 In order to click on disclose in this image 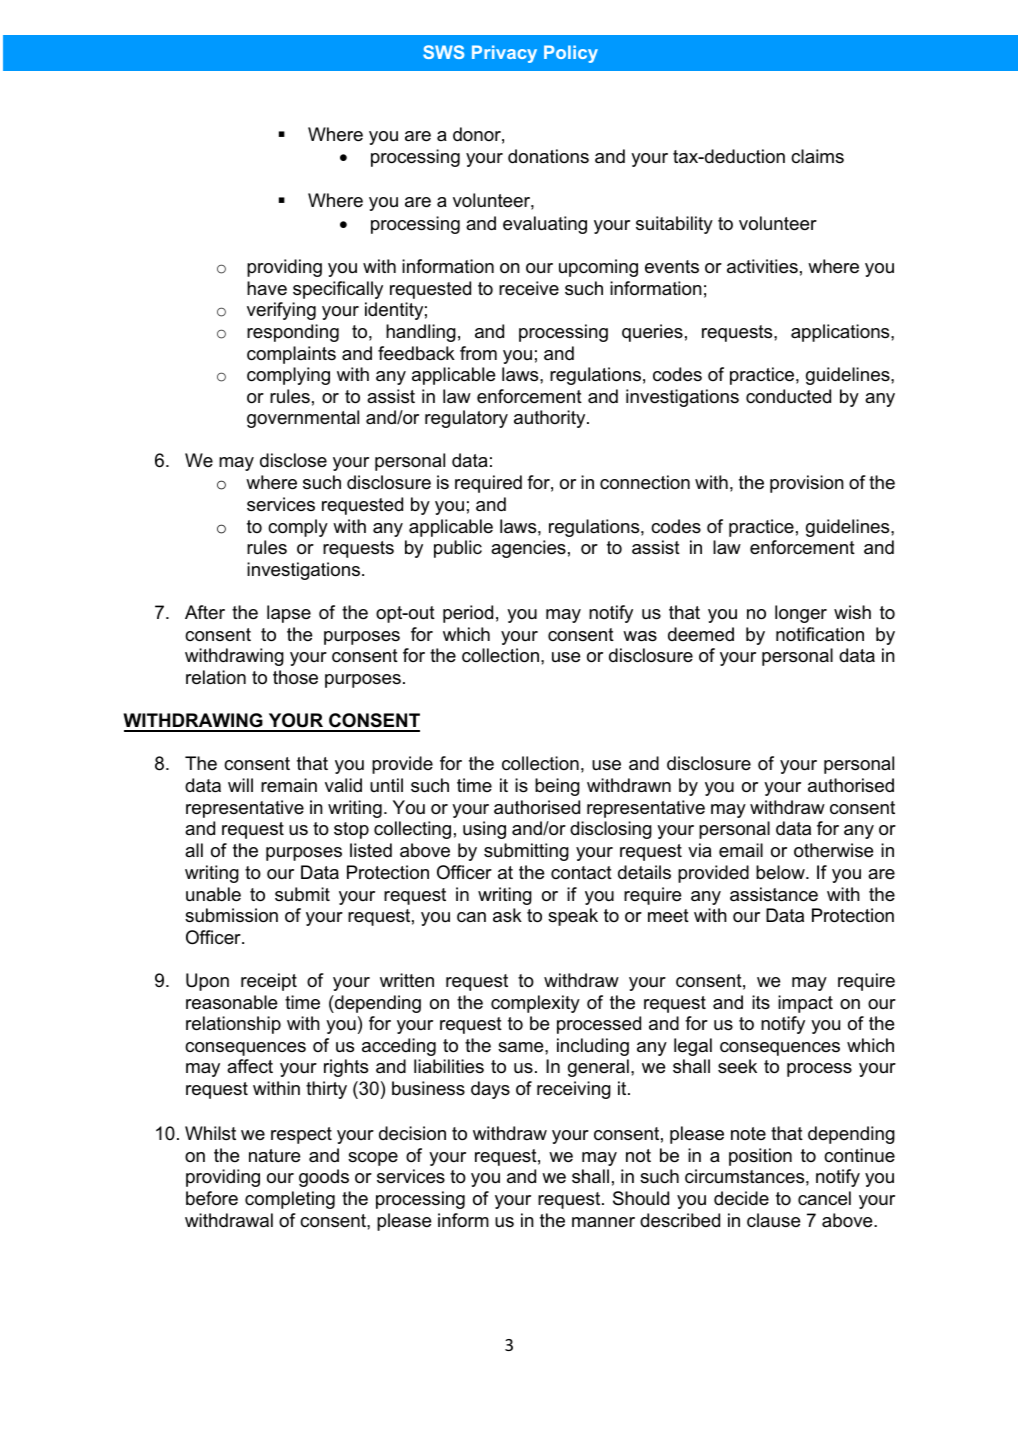, I will do `click(293, 460)`.
